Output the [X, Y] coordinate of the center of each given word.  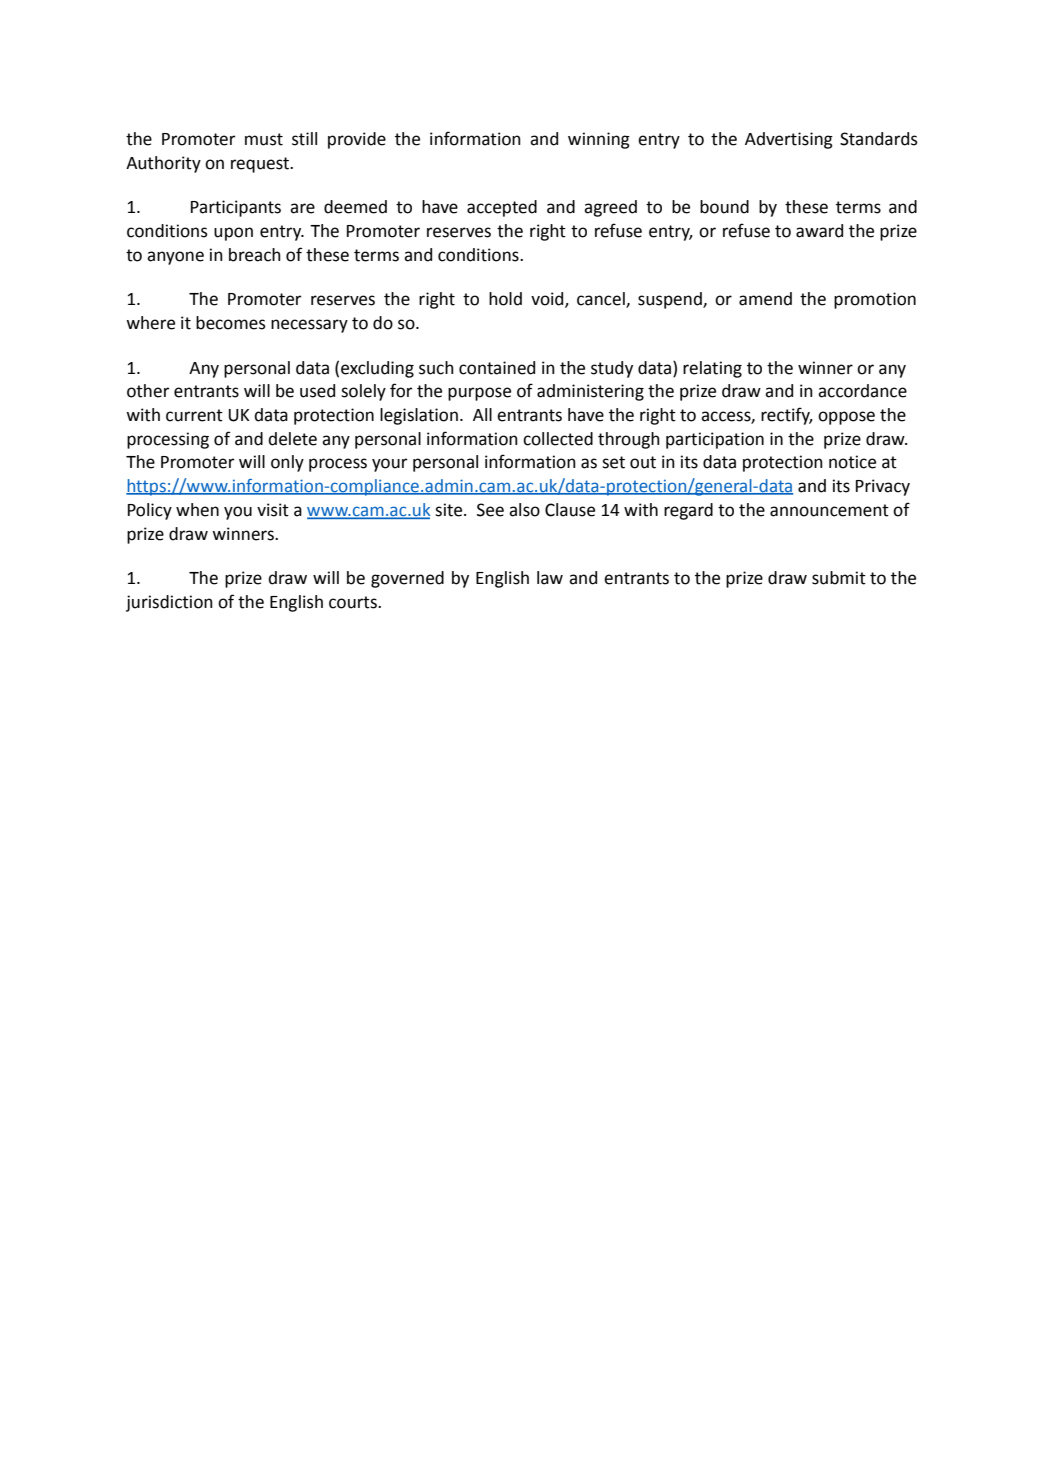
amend [765, 299]
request [261, 165]
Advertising [789, 140]
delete [292, 439]
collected [558, 439]
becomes [231, 323]
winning [599, 140]
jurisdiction [169, 603]
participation [715, 440]
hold [505, 299]
